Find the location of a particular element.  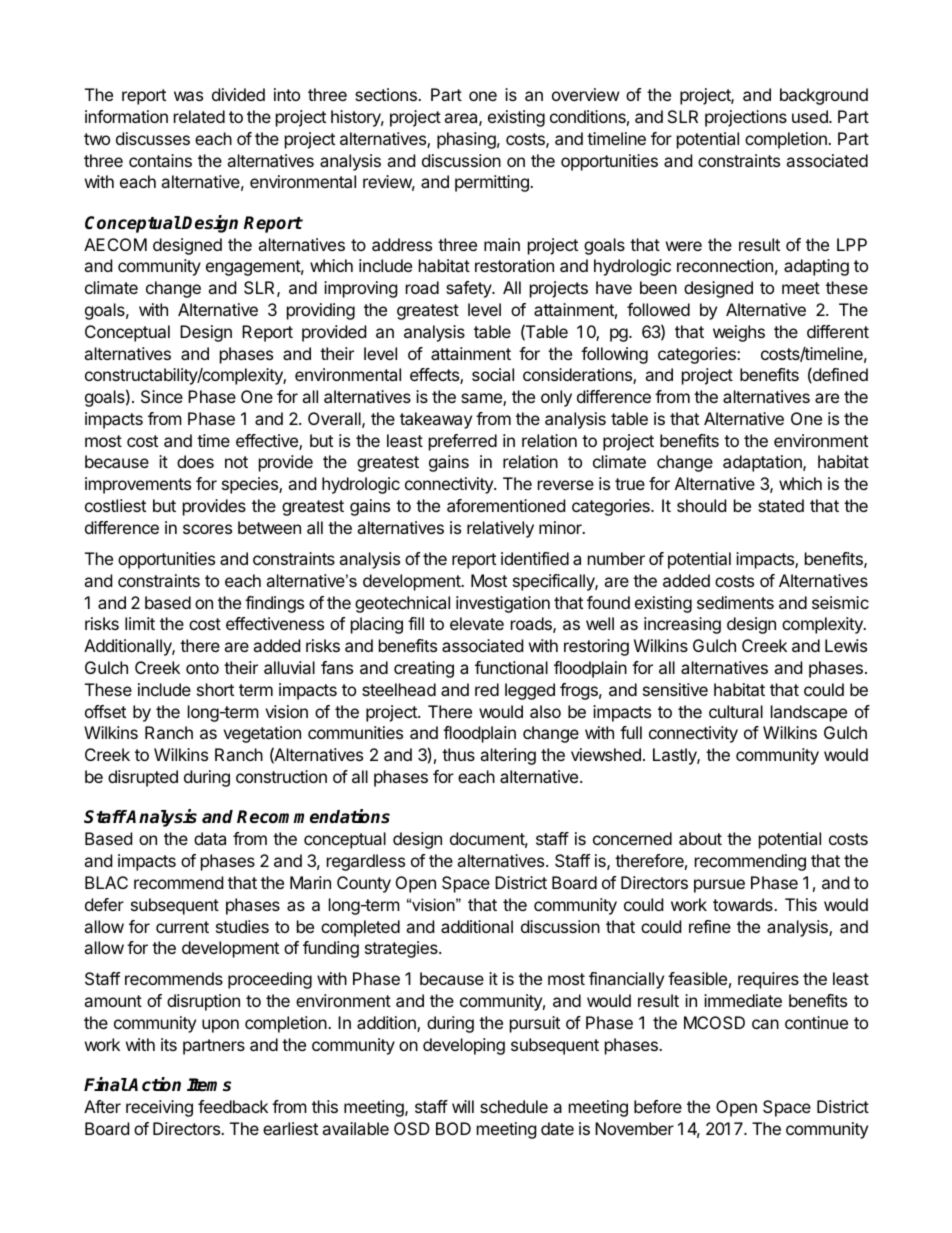

elevate is located at coordinates (477, 623).
